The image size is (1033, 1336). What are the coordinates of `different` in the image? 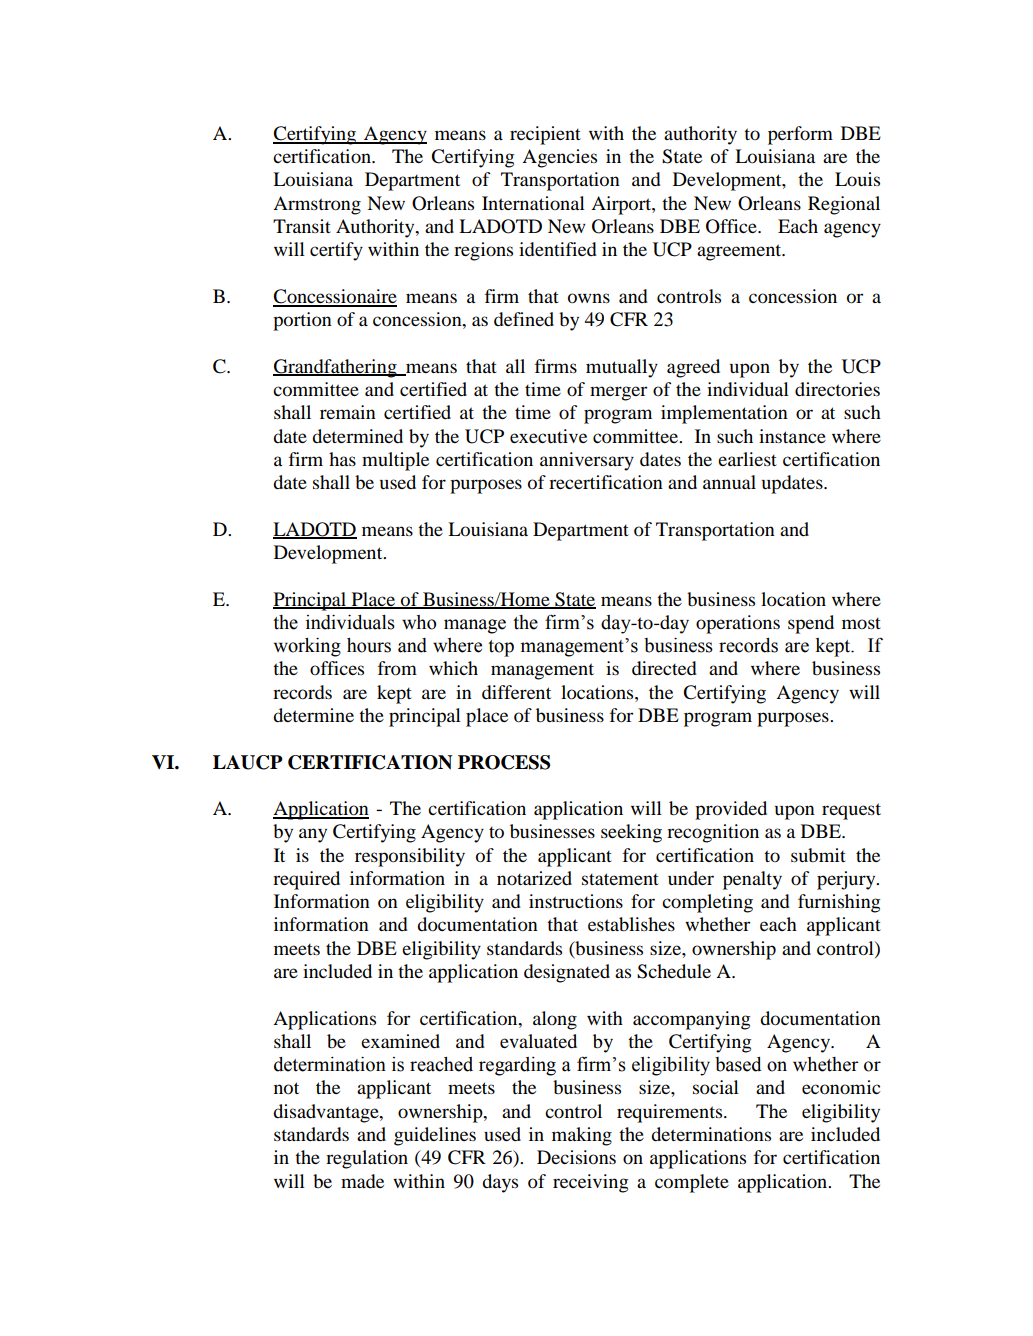 It's located at (516, 692).
